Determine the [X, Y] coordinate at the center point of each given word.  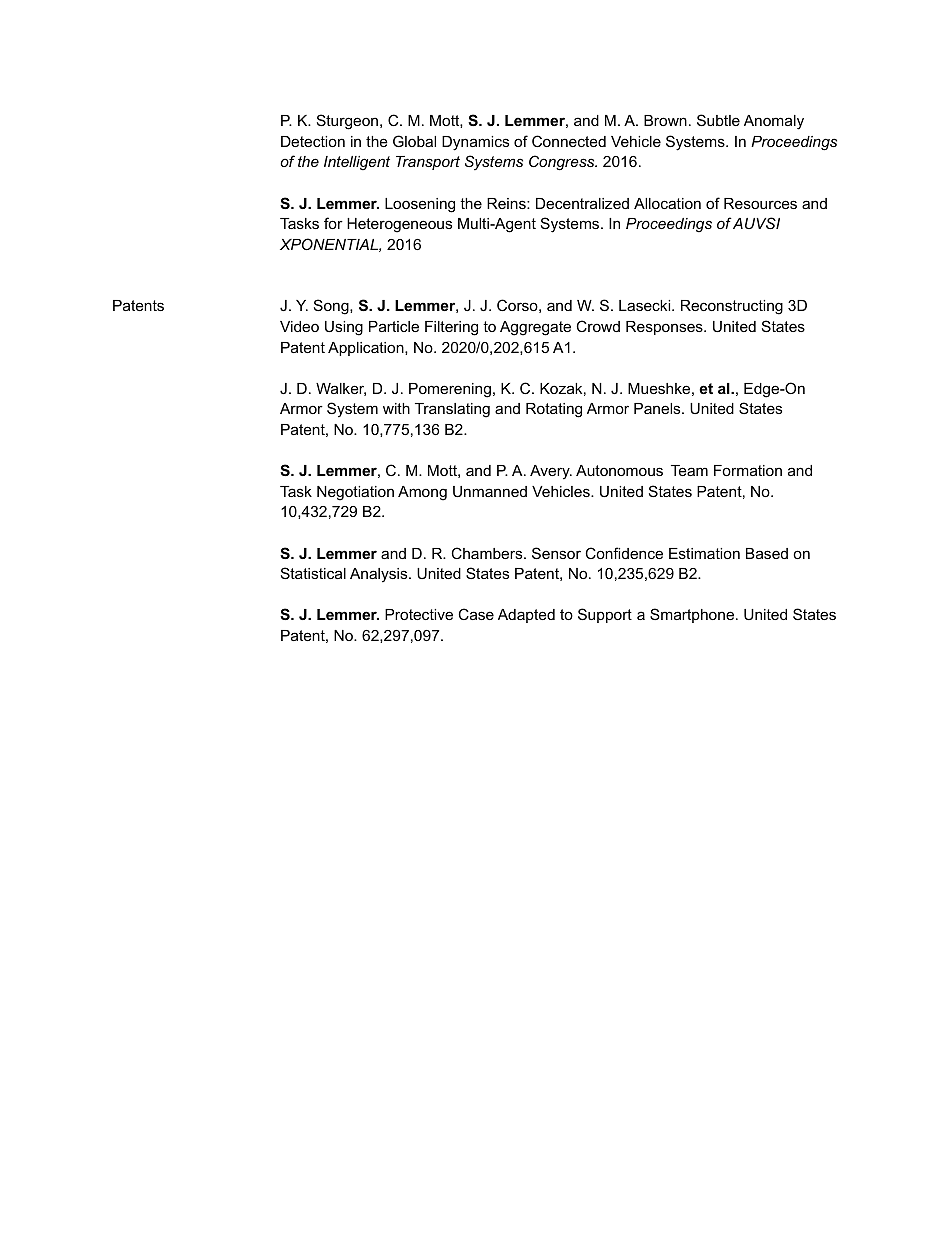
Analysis [380, 575]
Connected [569, 141]
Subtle [718, 120]
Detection [313, 141]
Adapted [526, 616]
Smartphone [692, 615]
